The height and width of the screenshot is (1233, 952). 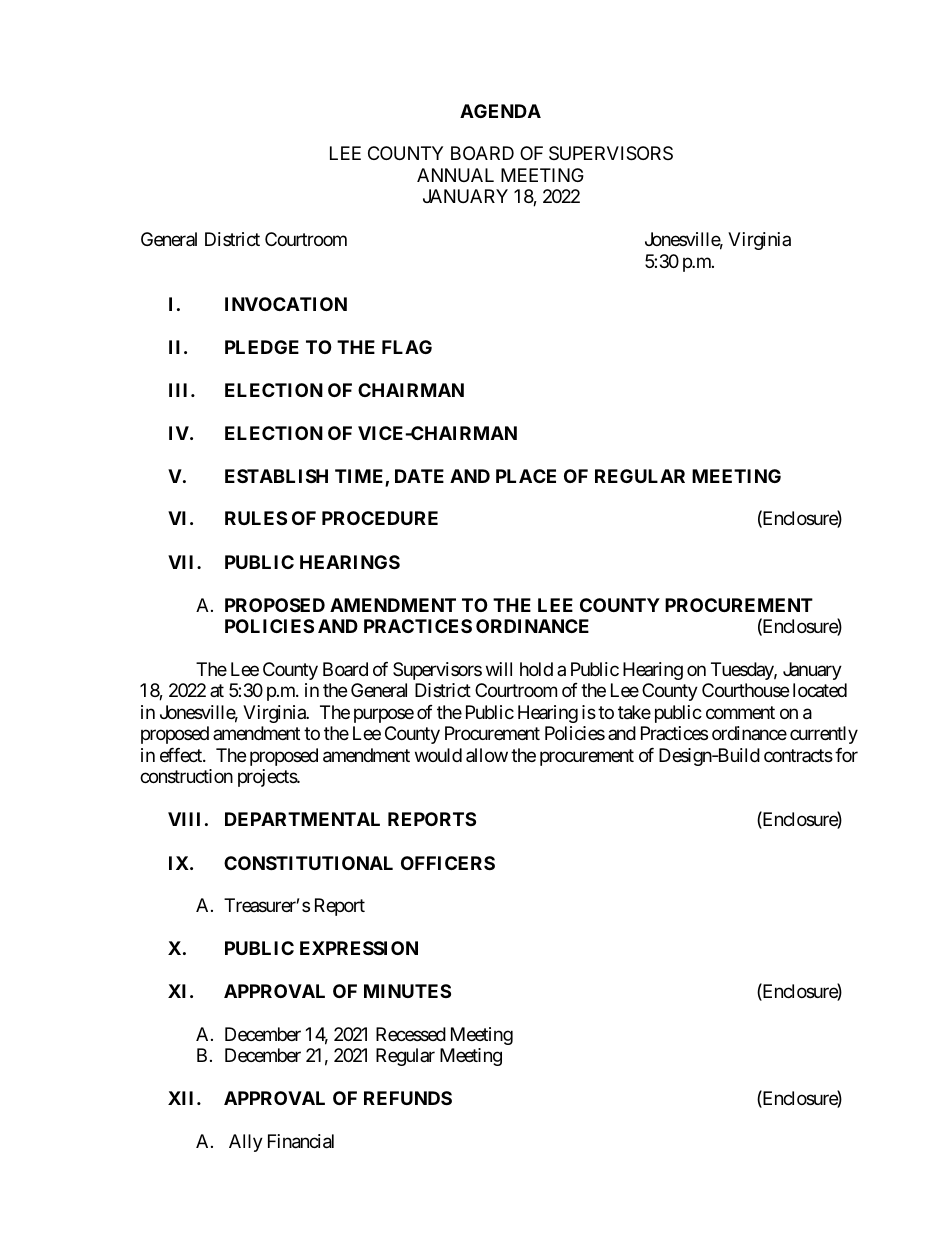 What do you see at coordinates (499, 669) in the screenshot?
I see `will` at bounding box center [499, 669].
